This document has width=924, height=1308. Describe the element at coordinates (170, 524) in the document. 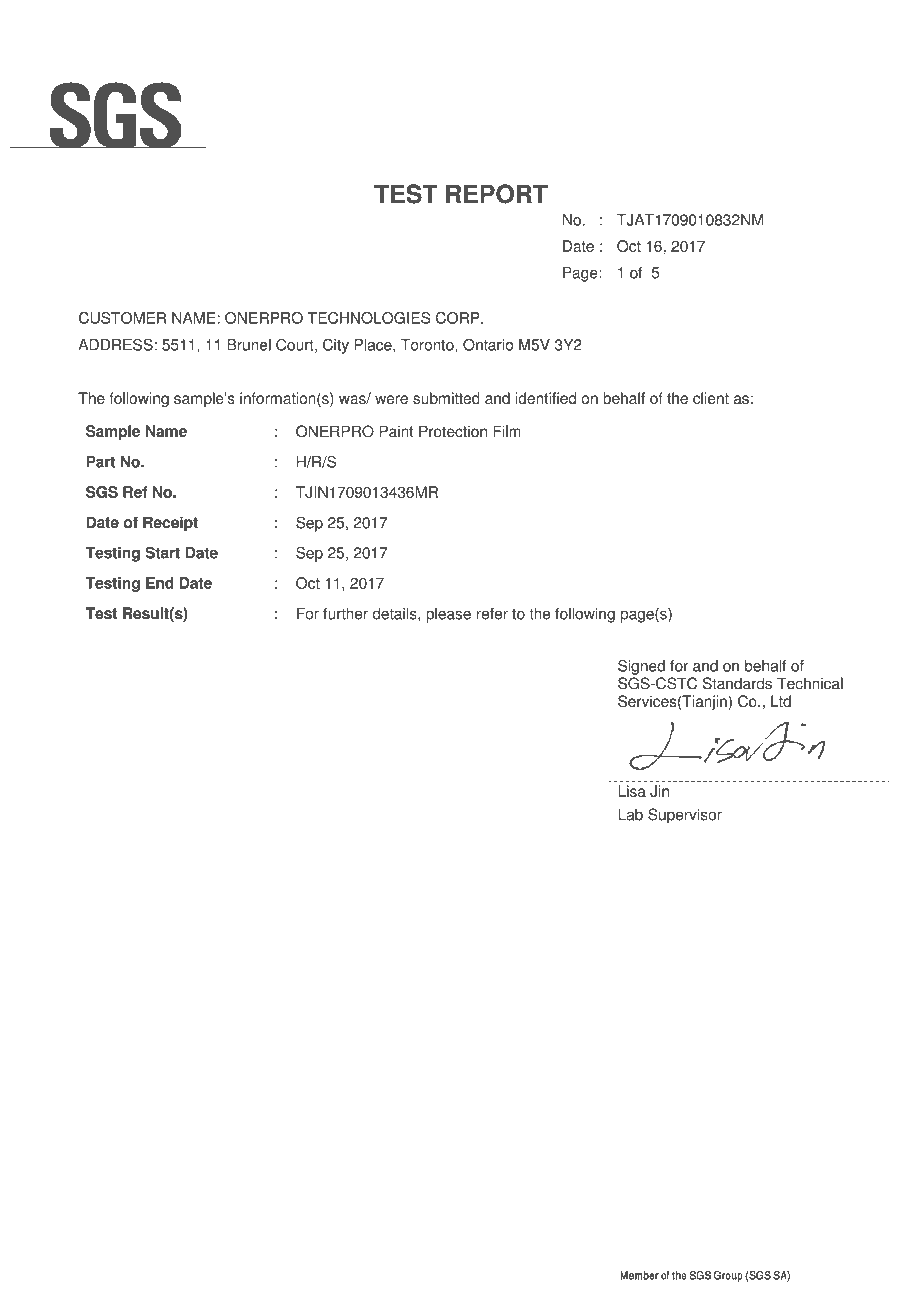

I see `Receipt` at that location.
